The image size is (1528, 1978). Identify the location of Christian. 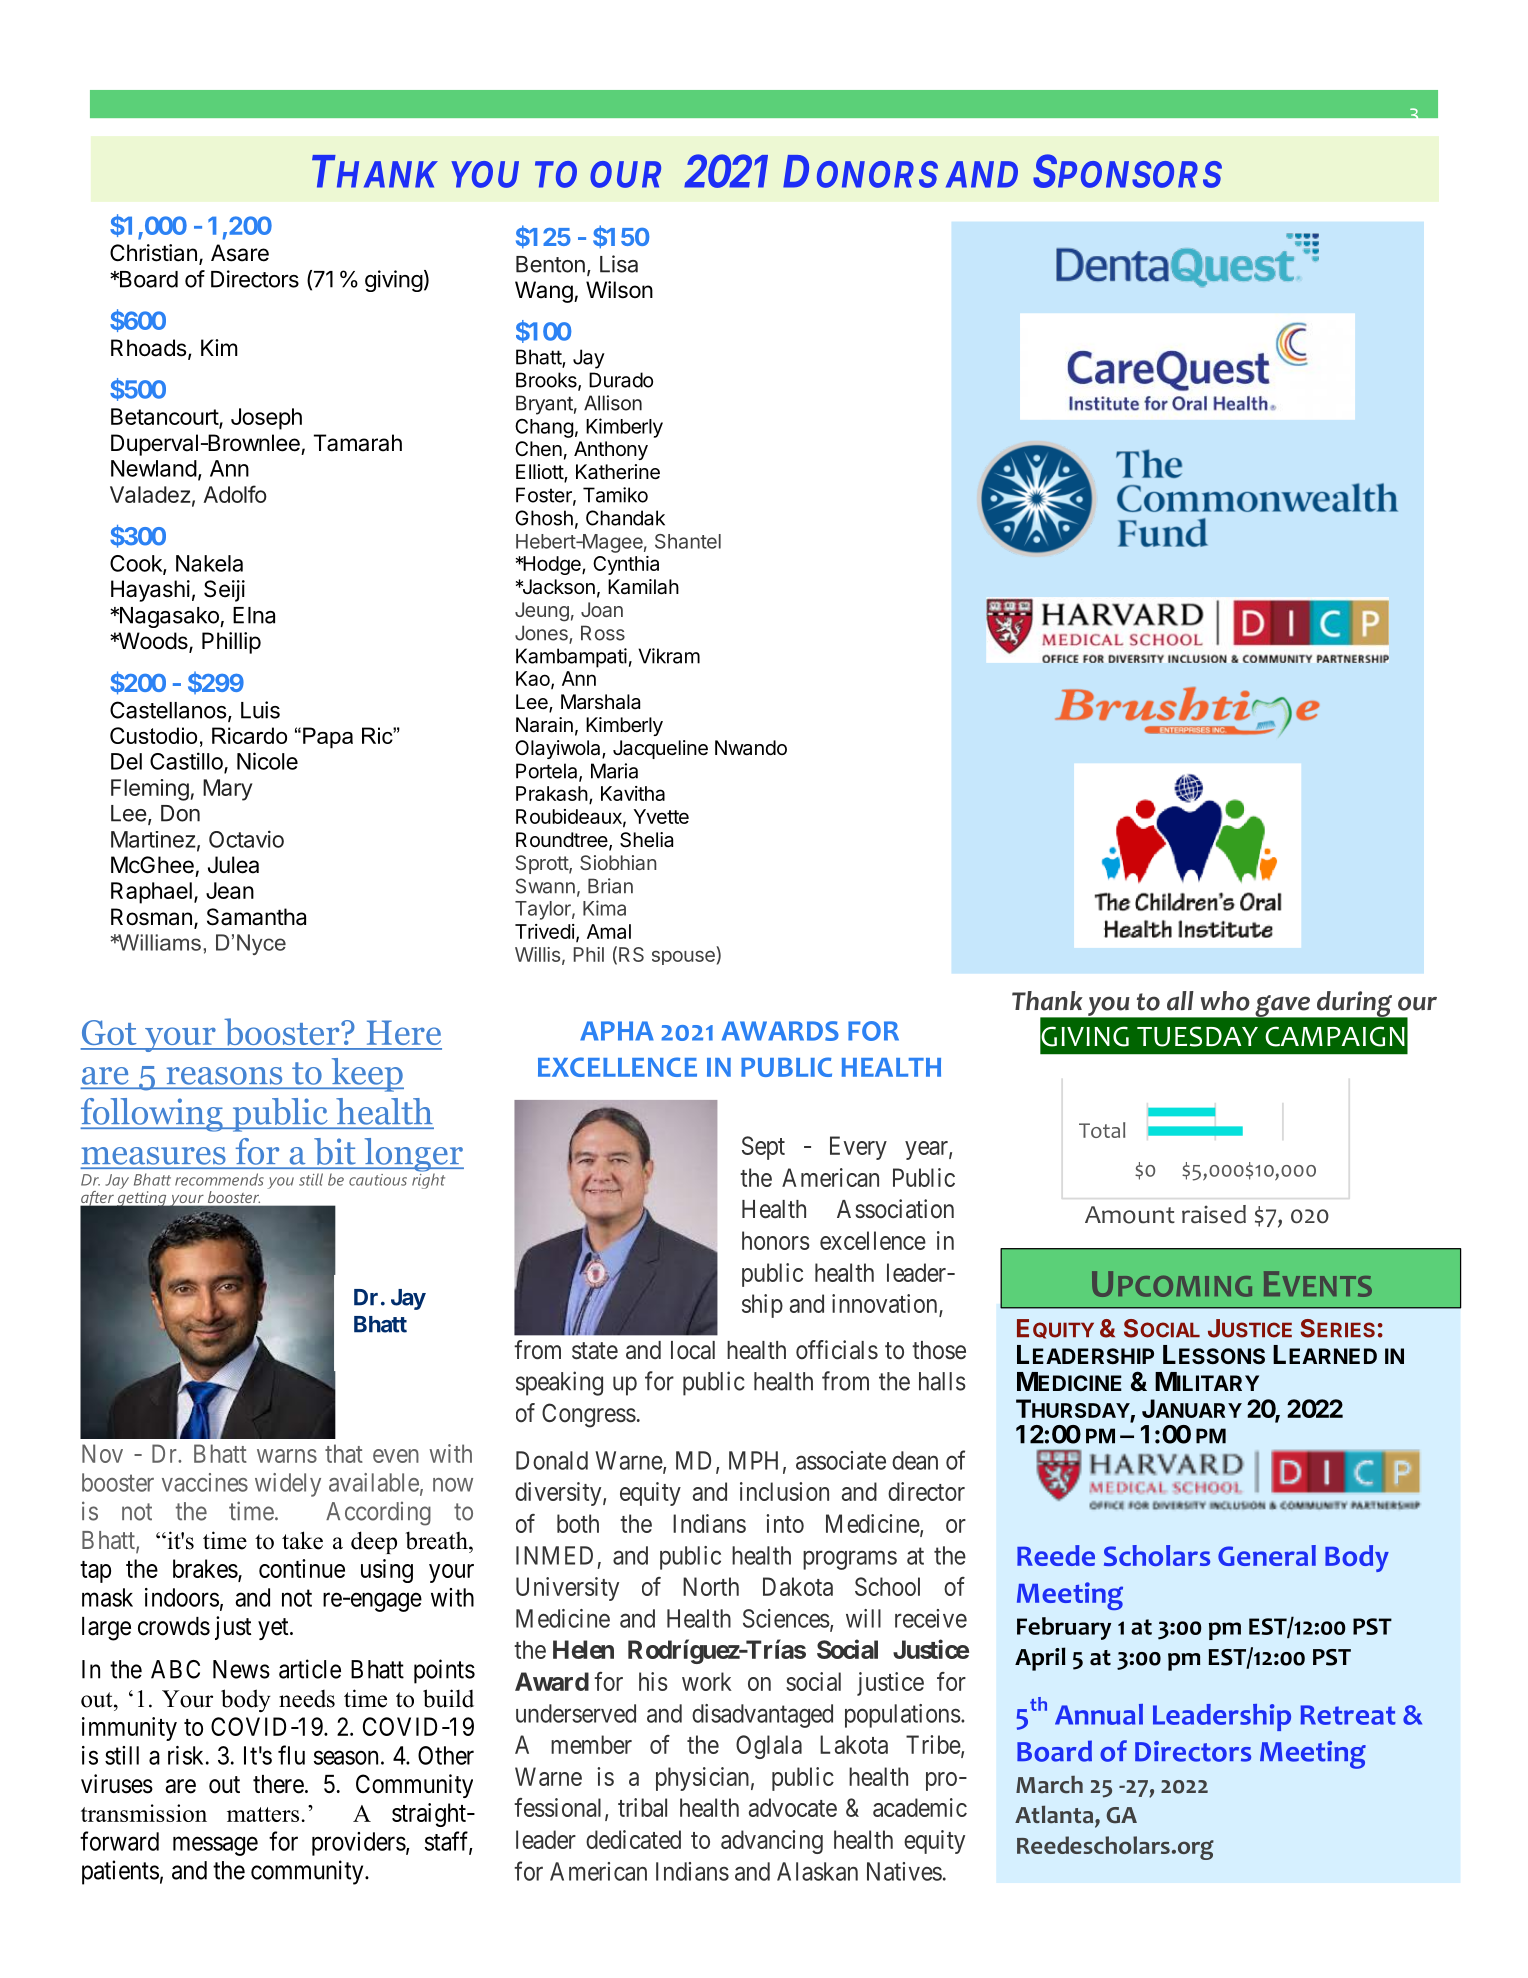
(153, 253).
